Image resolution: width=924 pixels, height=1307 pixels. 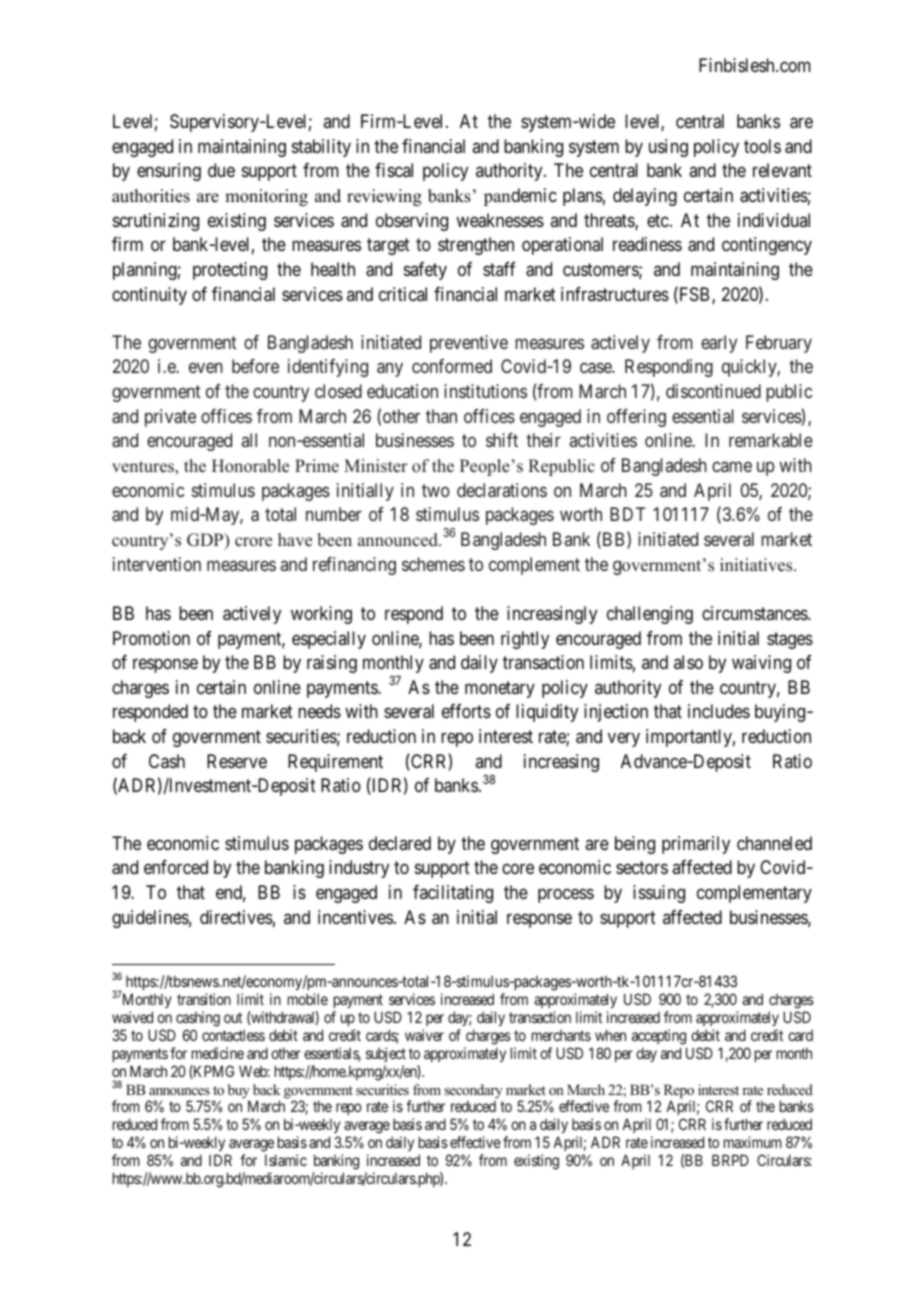 I want to click on due, so click(x=221, y=170).
